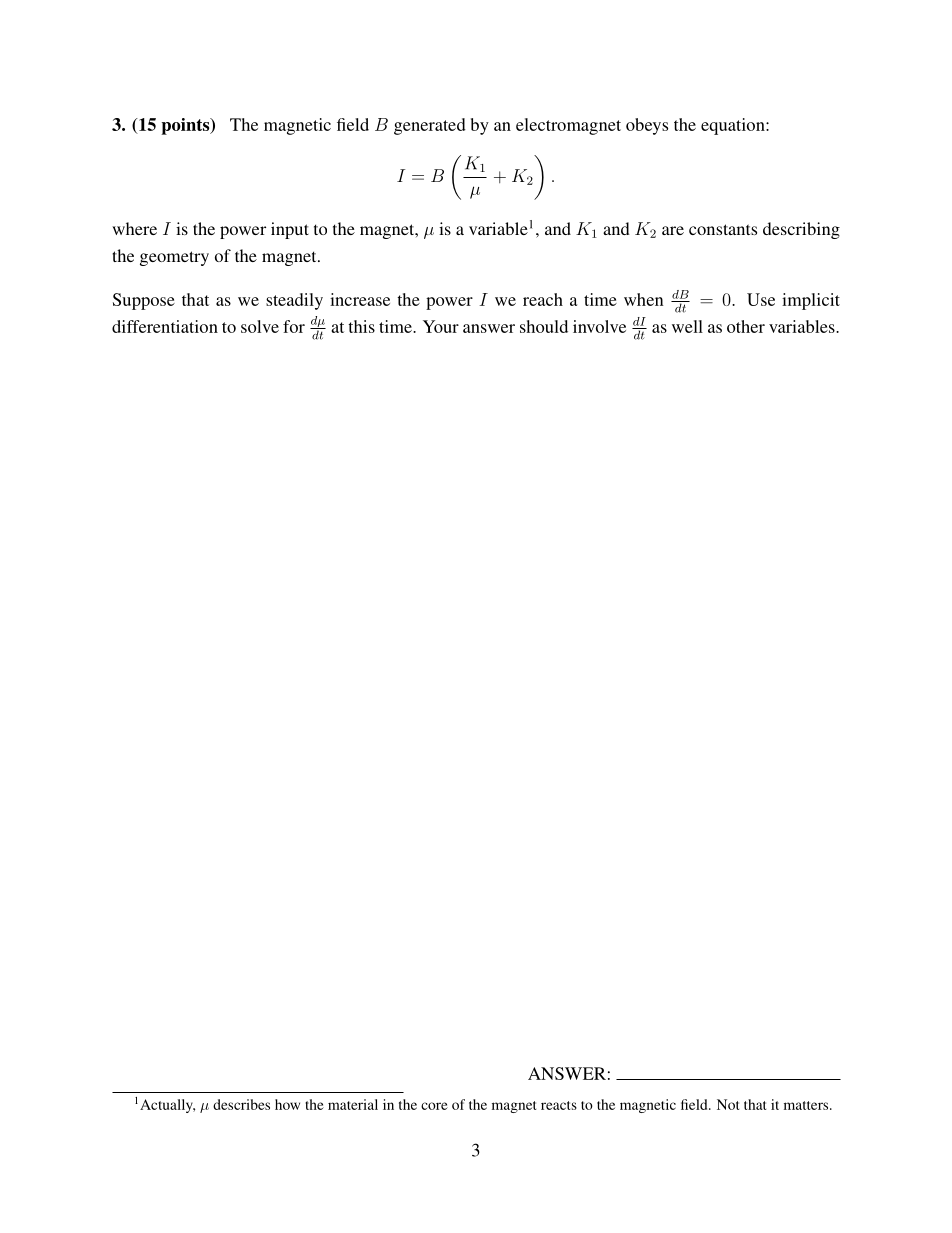  What do you see at coordinates (441, 326) in the image?
I see `Your` at bounding box center [441, 326].
